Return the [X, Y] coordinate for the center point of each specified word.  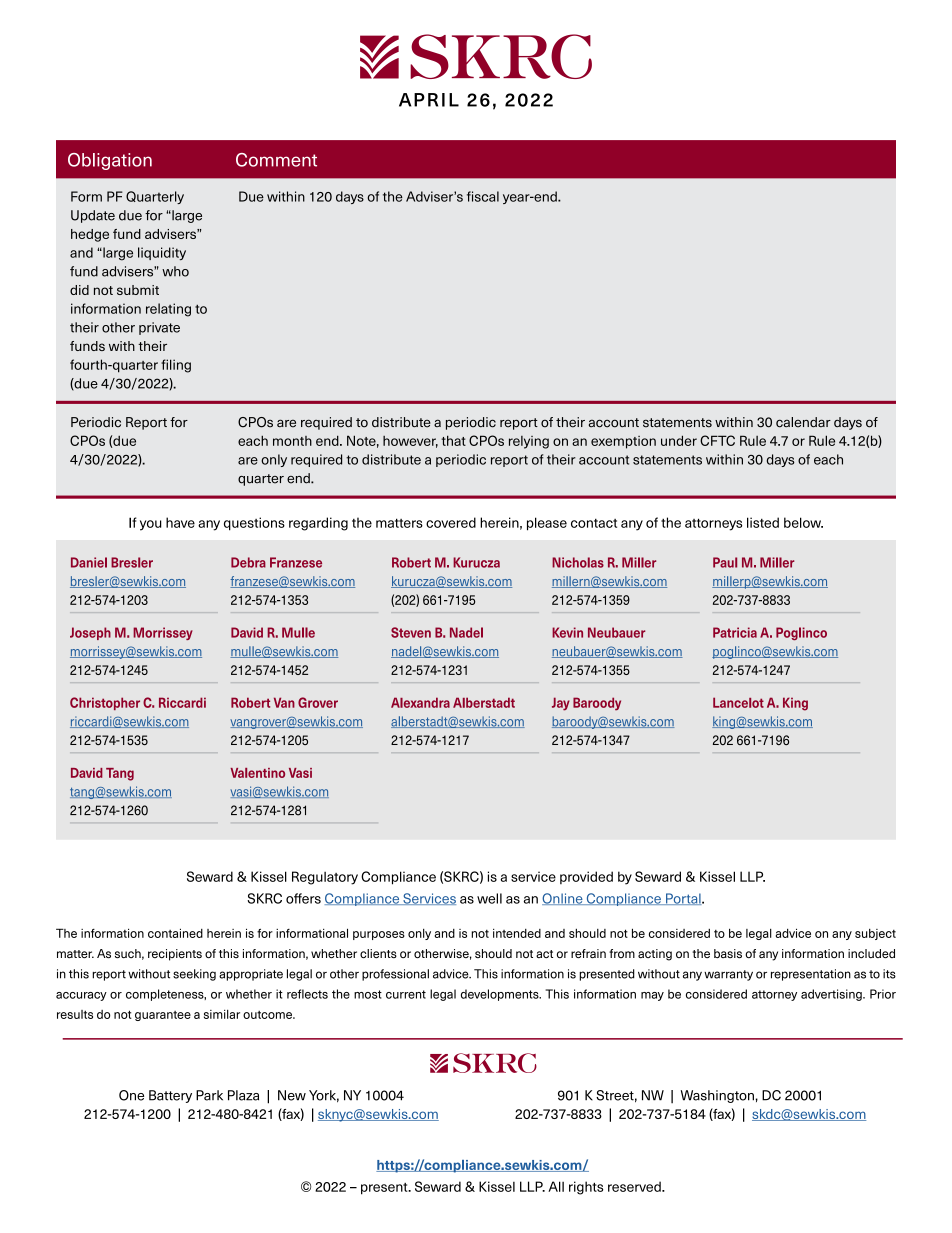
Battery [170, 1096]
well [489, 898]
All [556, 1186]
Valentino [257, 773]
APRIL [429, 100]
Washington [718, 1096]
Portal [683, 899]
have [180, 522]
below [803, 522]
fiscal [483, 196]
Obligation [110, 161]
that [453, 440]
